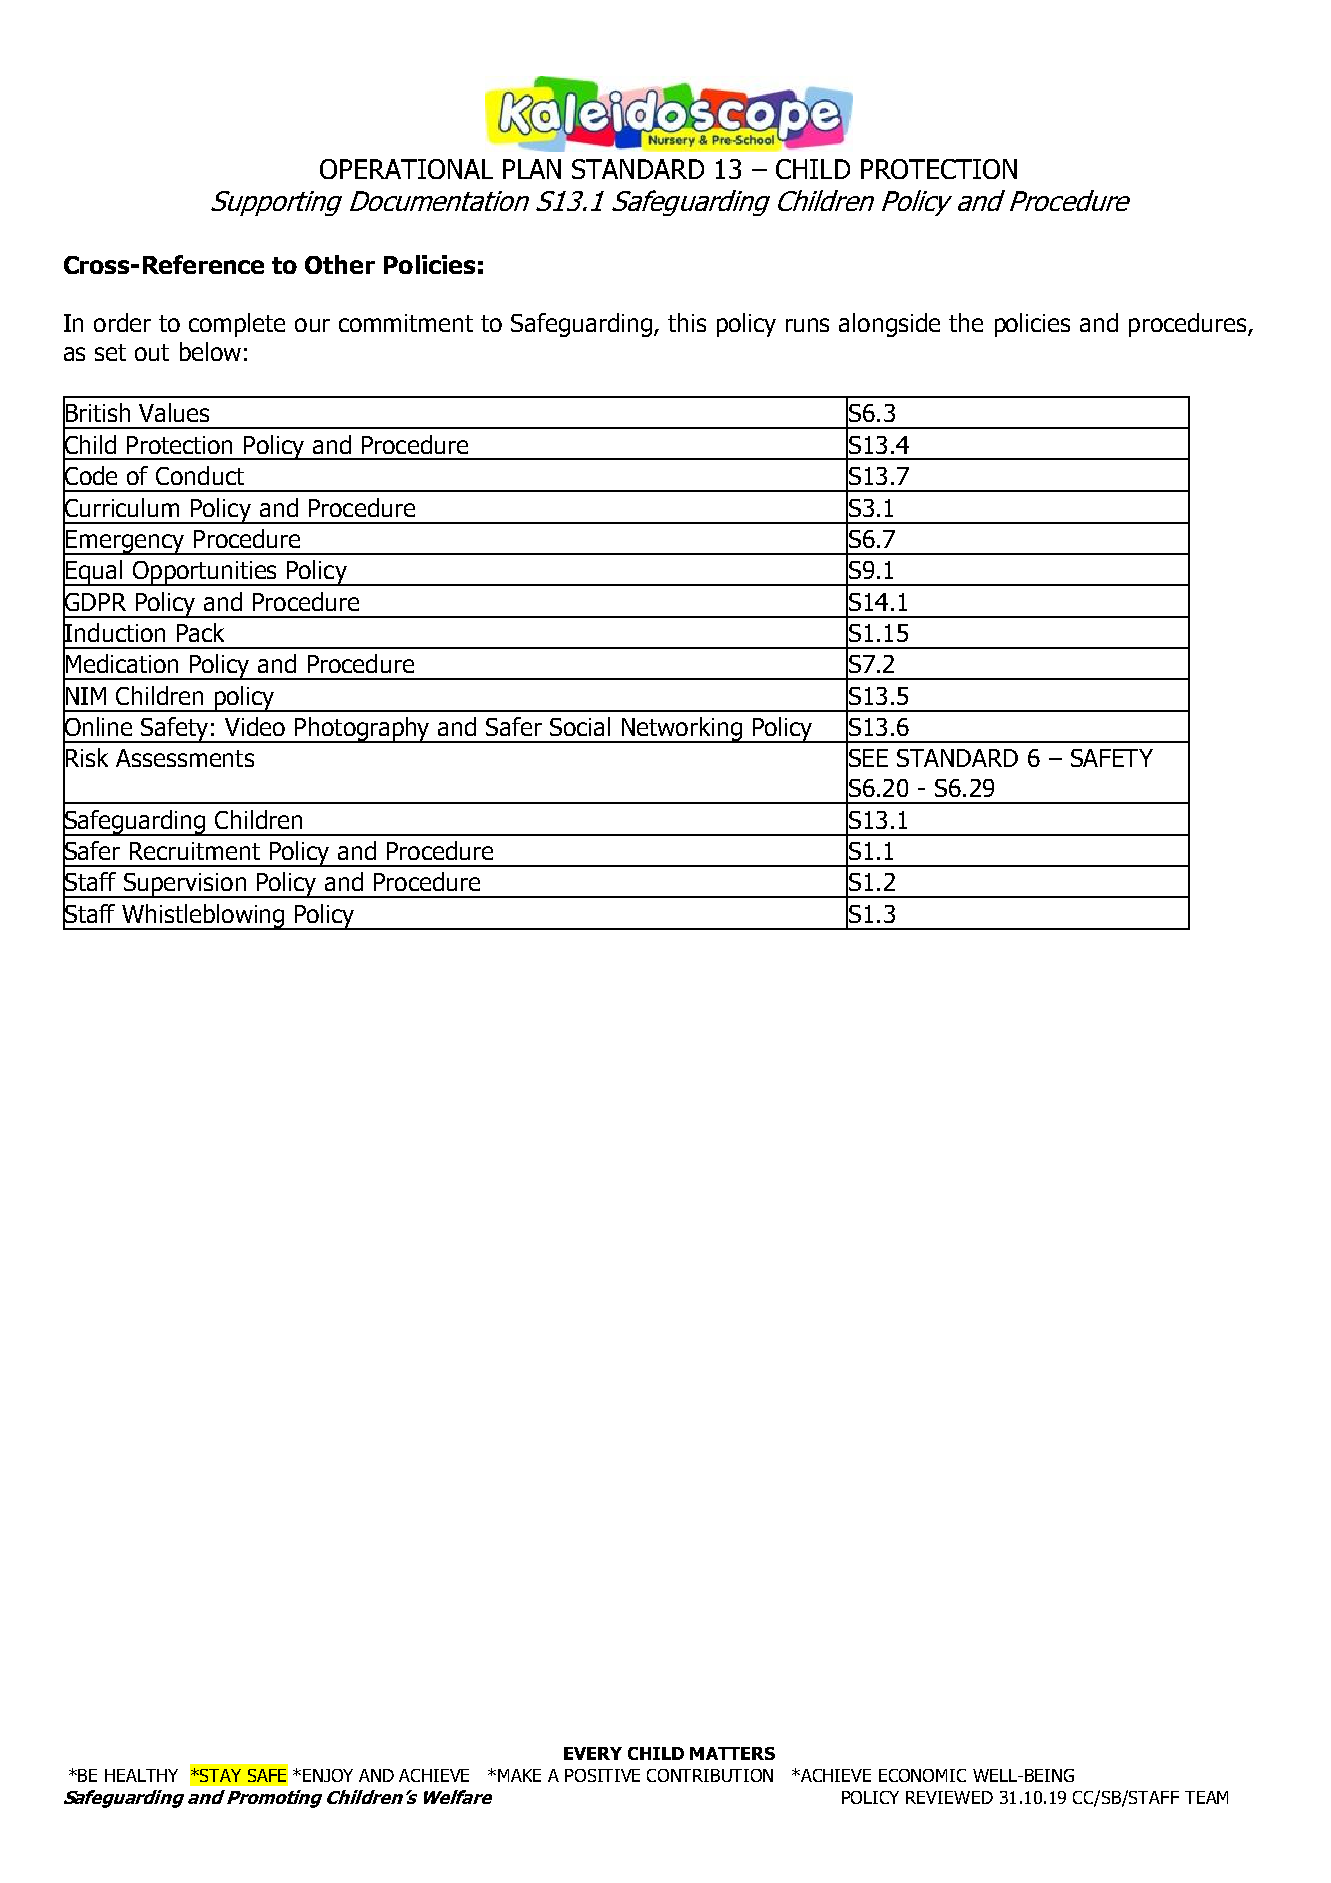 This screenshot has height=1883, width=1331. Describe the element at coordinates (949, 1797) in the screenshot. I see `REVIEWED` at that location.
